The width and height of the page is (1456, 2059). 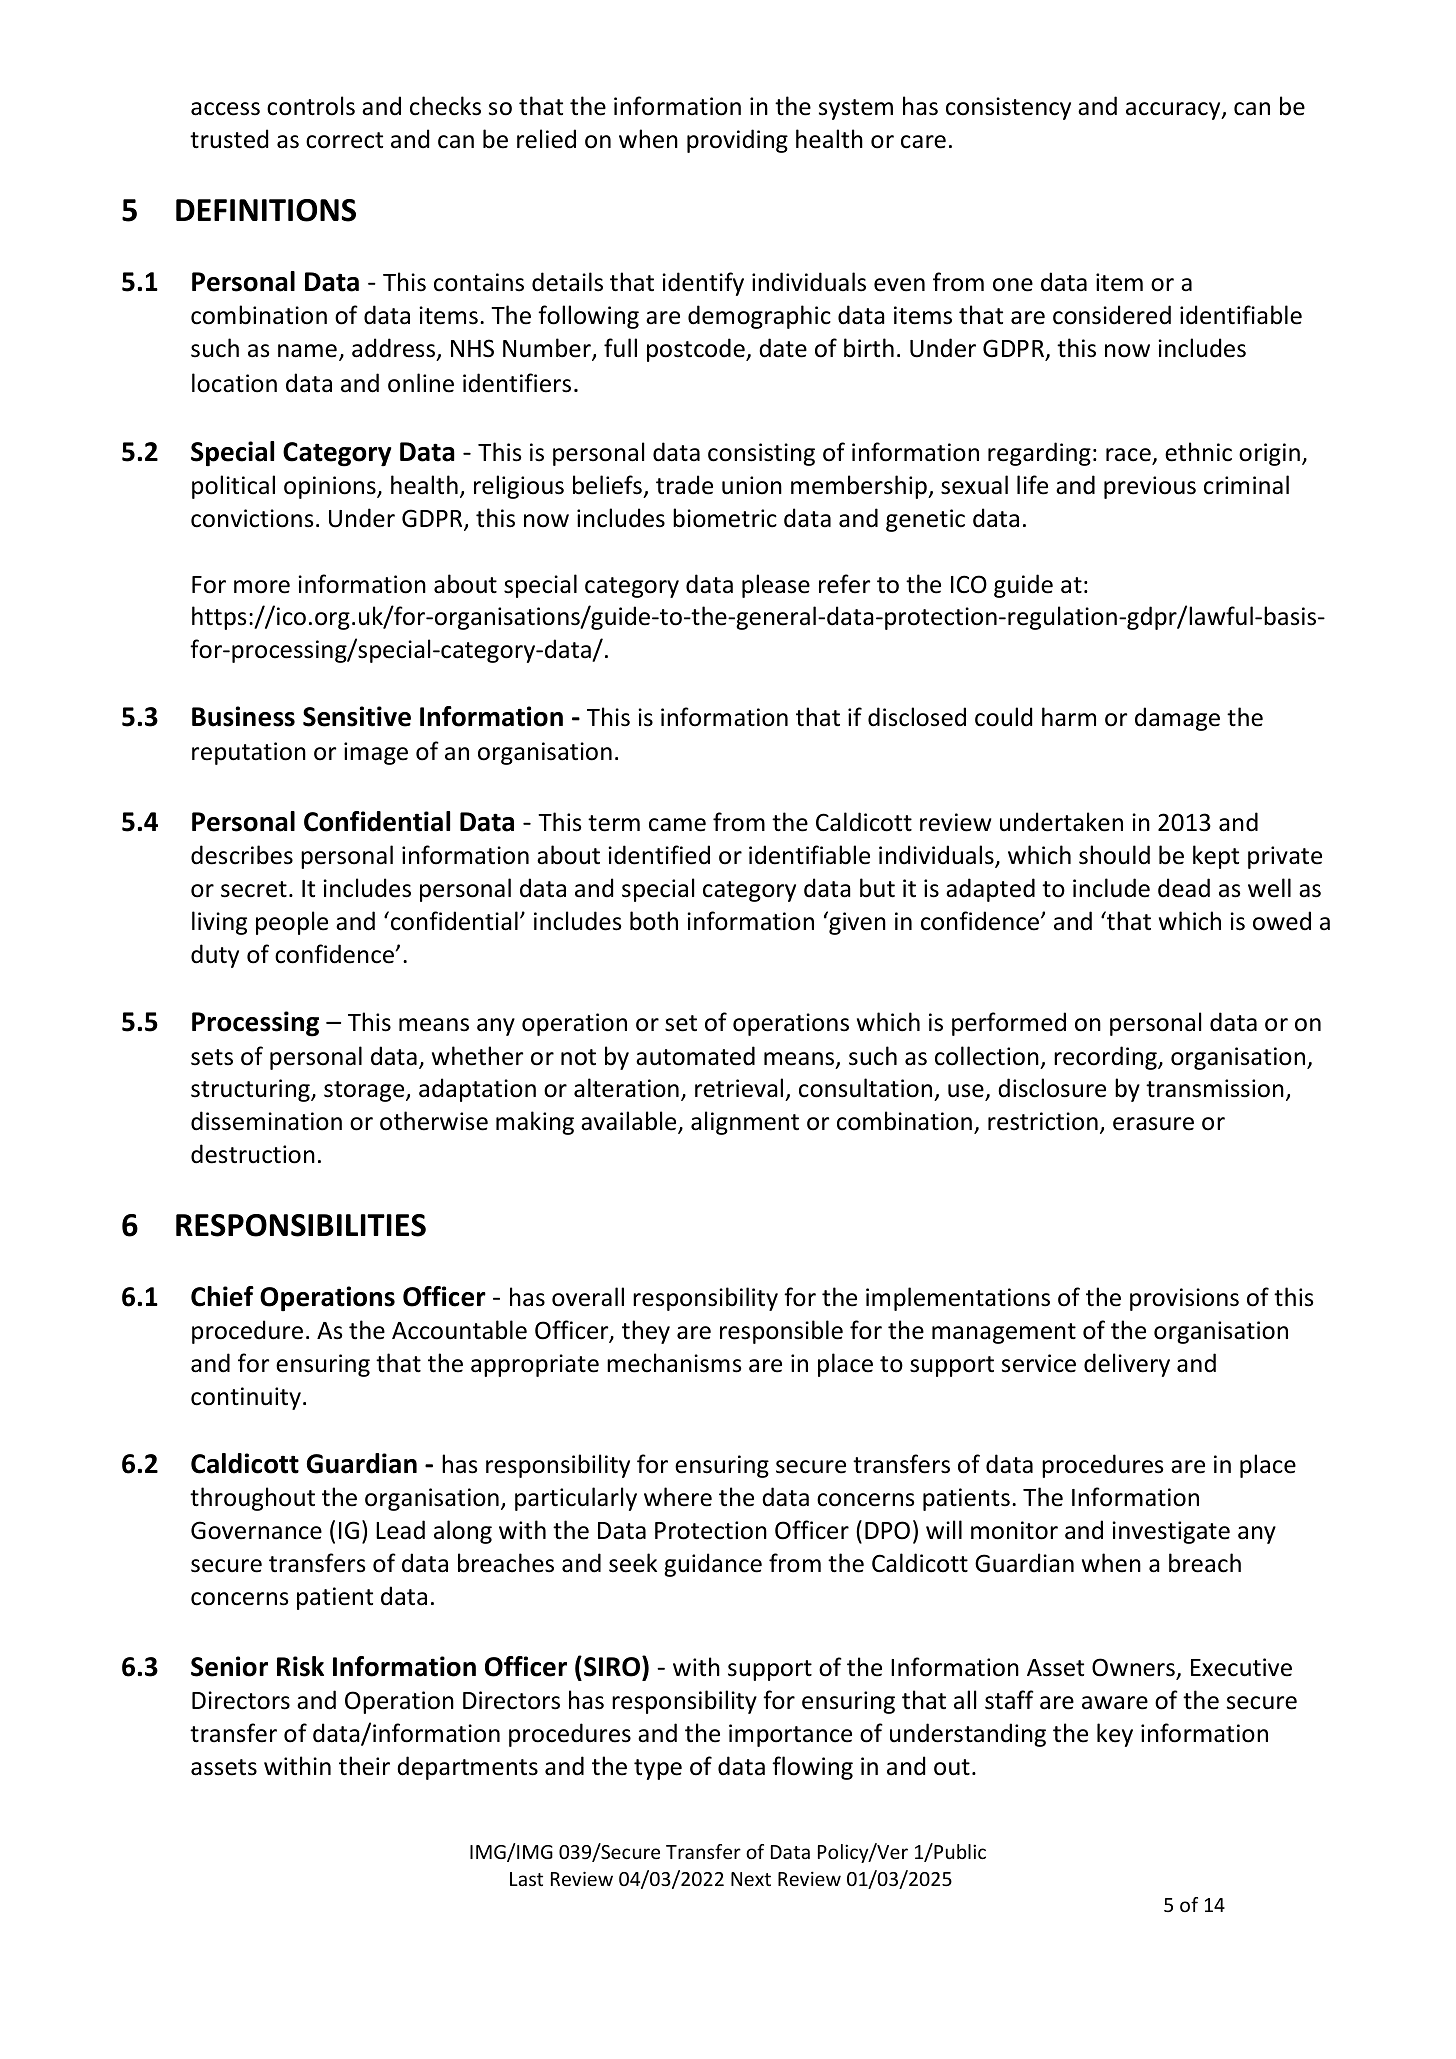 What do you see at coordinates (292, 923) in the page?
I see `people` at bounding box center [292, 923].
